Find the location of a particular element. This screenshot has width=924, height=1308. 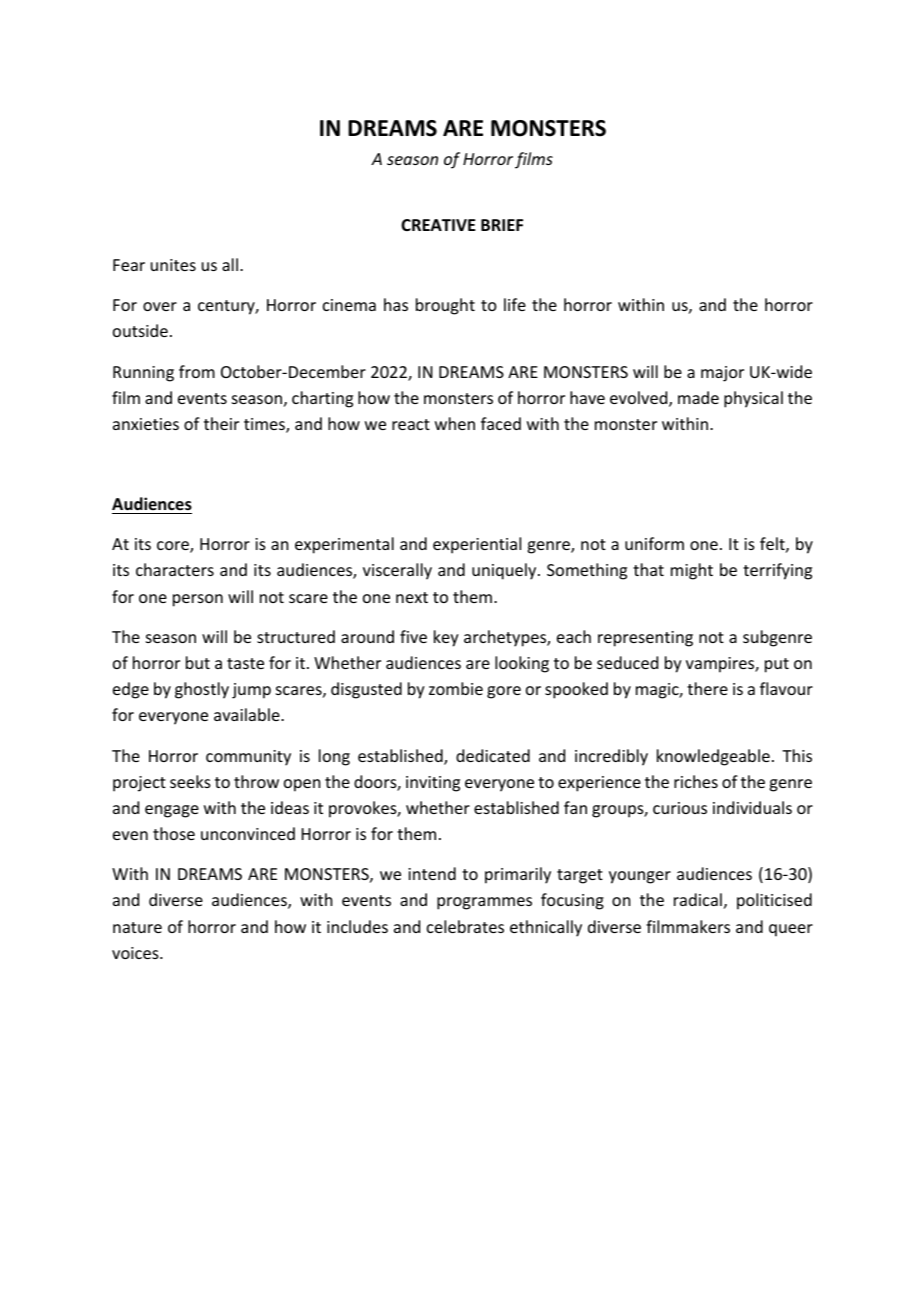

celebrates is located at coordinates (465, 926).
